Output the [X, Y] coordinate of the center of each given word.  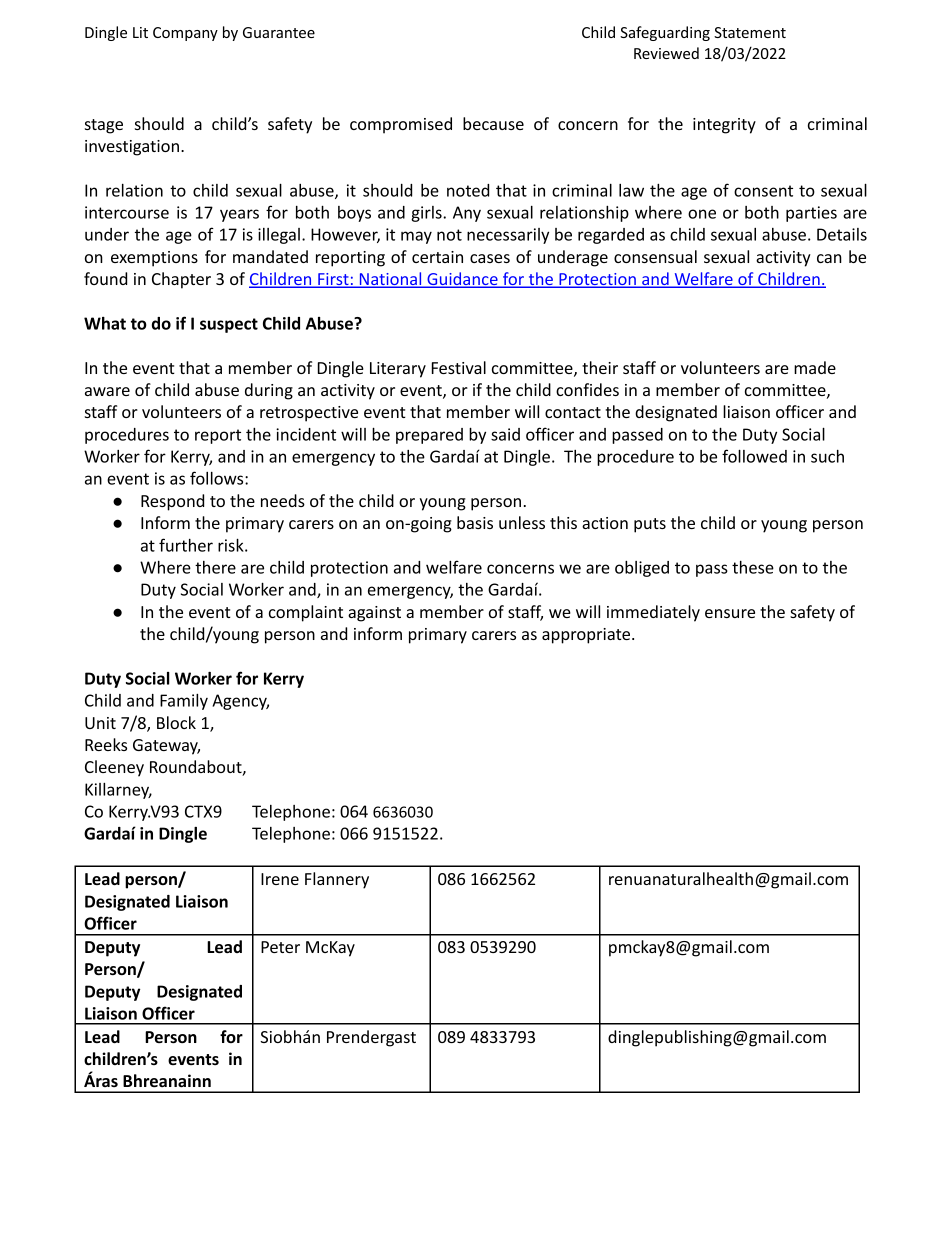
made [815, 367]
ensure [730, 613]
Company [185, 34]
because [493, 123]
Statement [750, 32]
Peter [280, 947]
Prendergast [371, 1038]
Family [184, 702]
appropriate [587, 636]
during [269, 391]
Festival [459, 367]
